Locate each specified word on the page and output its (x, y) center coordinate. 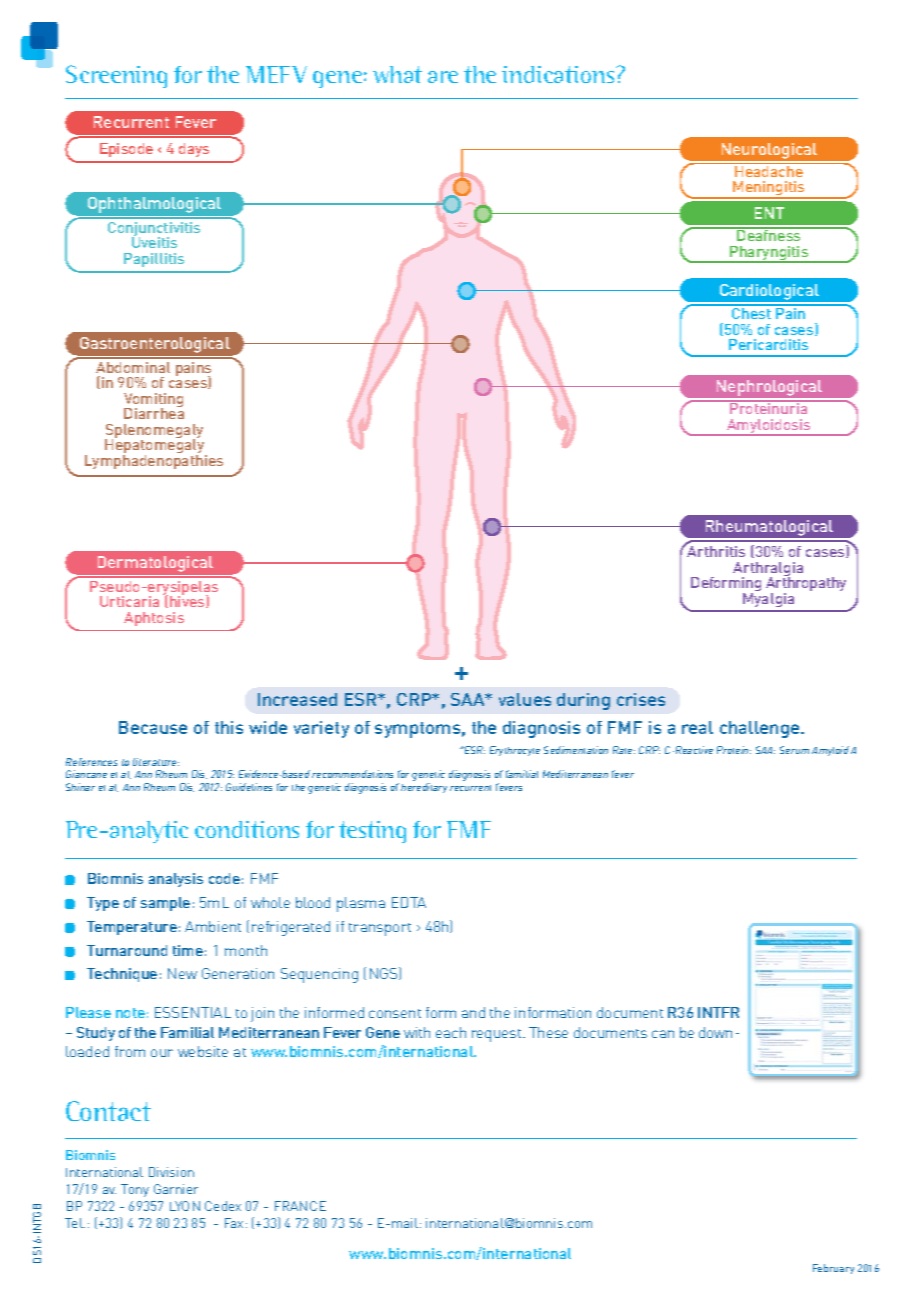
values (525, 699)
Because (153, 727)
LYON (185, 1206)
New (182, 973)
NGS (385, 973)
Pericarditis (768, 344)
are (443, 77)
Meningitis (769, 190)
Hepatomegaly (156, 447)
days (194, 150)
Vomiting (153, 401)
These (548, 1032)
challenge (761, 729)
